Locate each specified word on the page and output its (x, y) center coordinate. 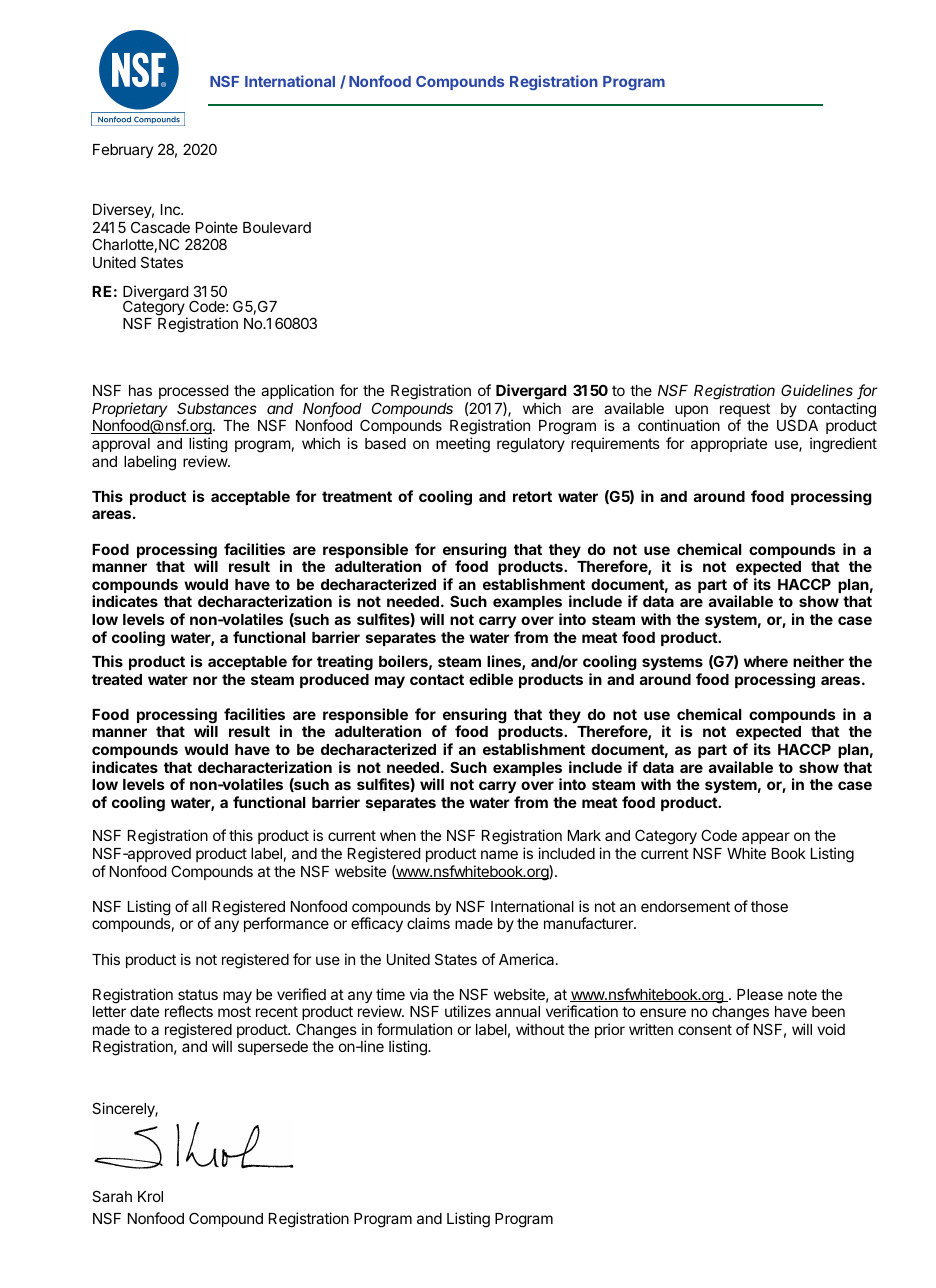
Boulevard (277, 227)
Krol (150, 1196)
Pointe (217, 227)
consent (705, 1029)
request (745, 411)
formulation (414, 1029)
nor (205, 680)
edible (491, 679)
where (766, 661)
